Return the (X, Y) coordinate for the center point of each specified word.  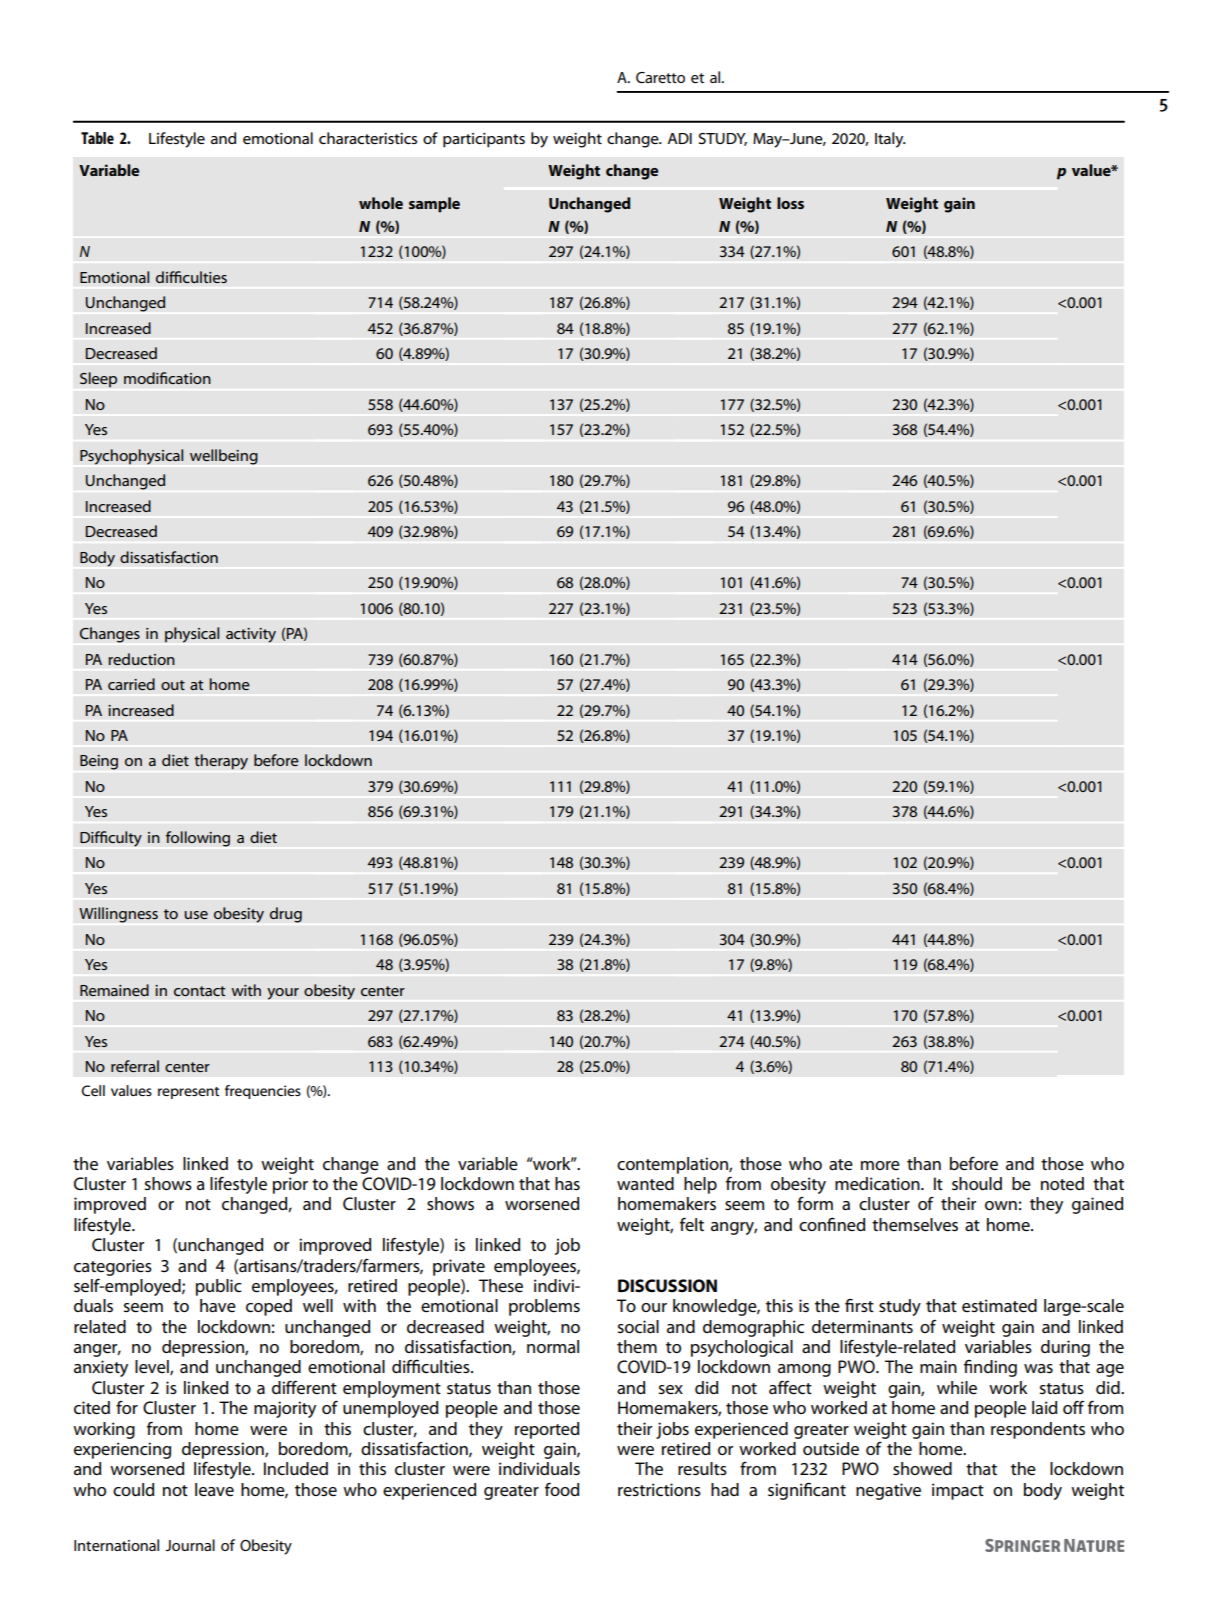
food (562, 1489)
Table (97, 138)
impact (958, 1491)
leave (214, 1490)
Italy (890, 140)
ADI (679, 138)
